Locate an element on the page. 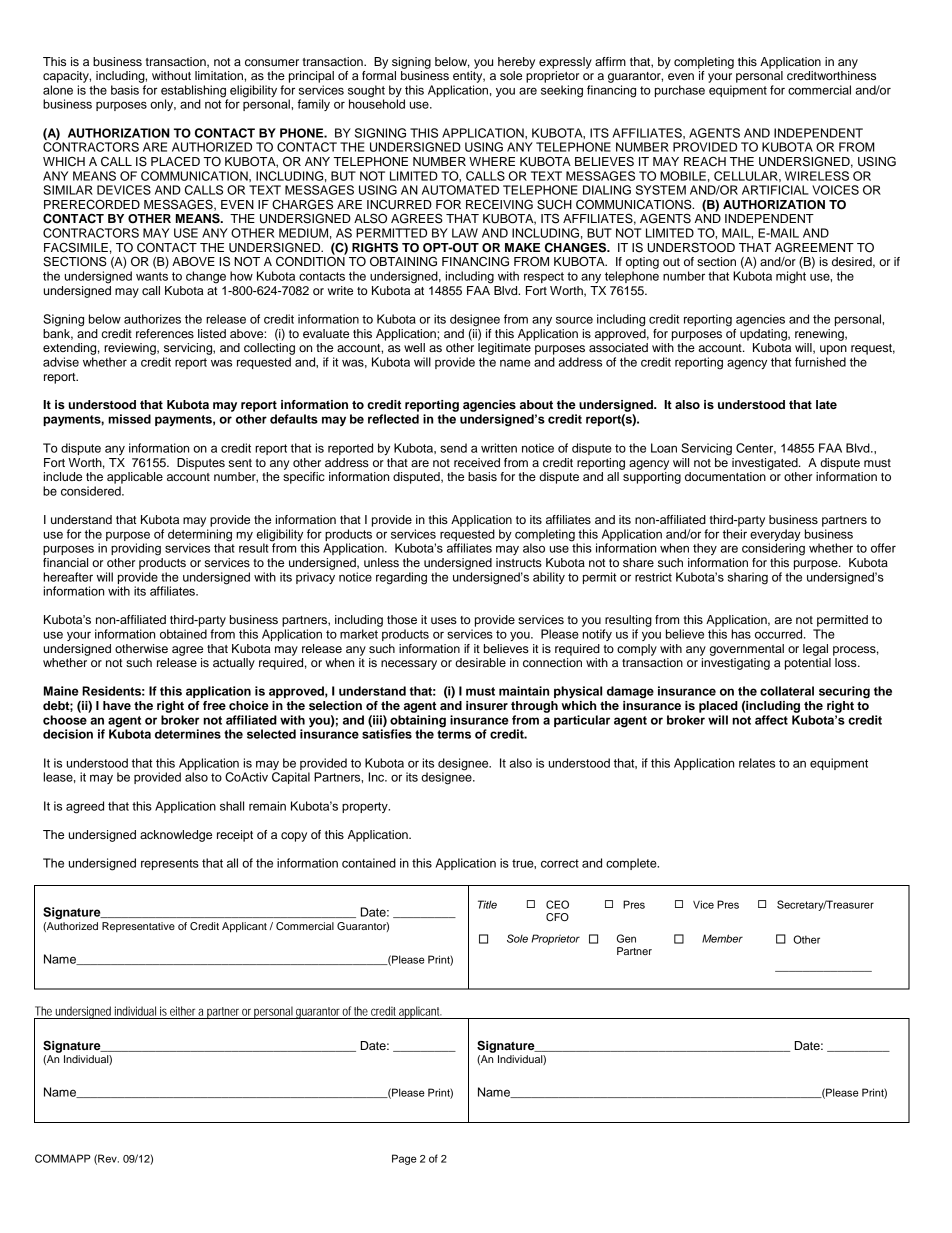 The image size is (952, 1233). uses is located at coordinates (444, 620).
